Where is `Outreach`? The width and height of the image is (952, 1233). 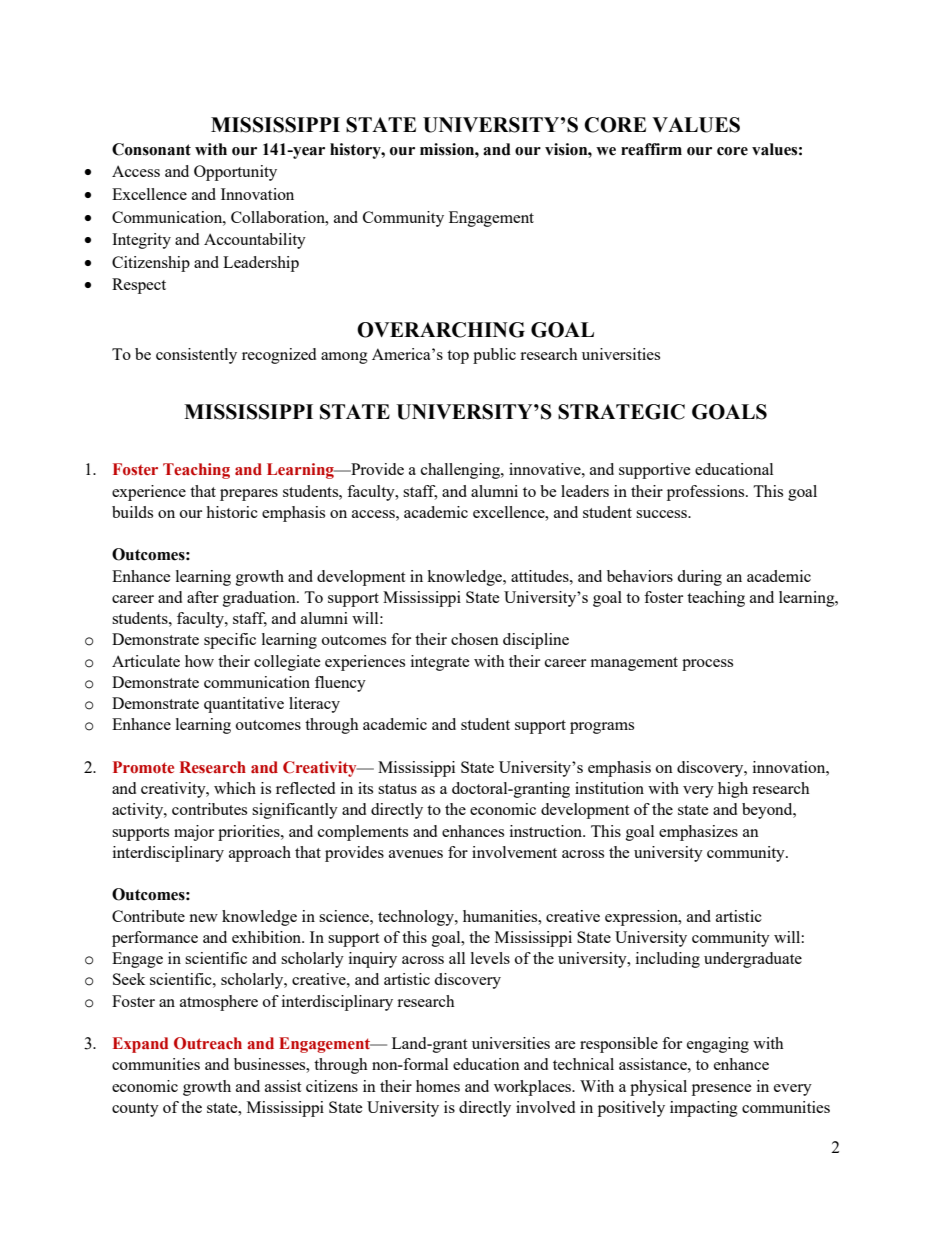
Outreach is located at coordinates (208, 1043).
